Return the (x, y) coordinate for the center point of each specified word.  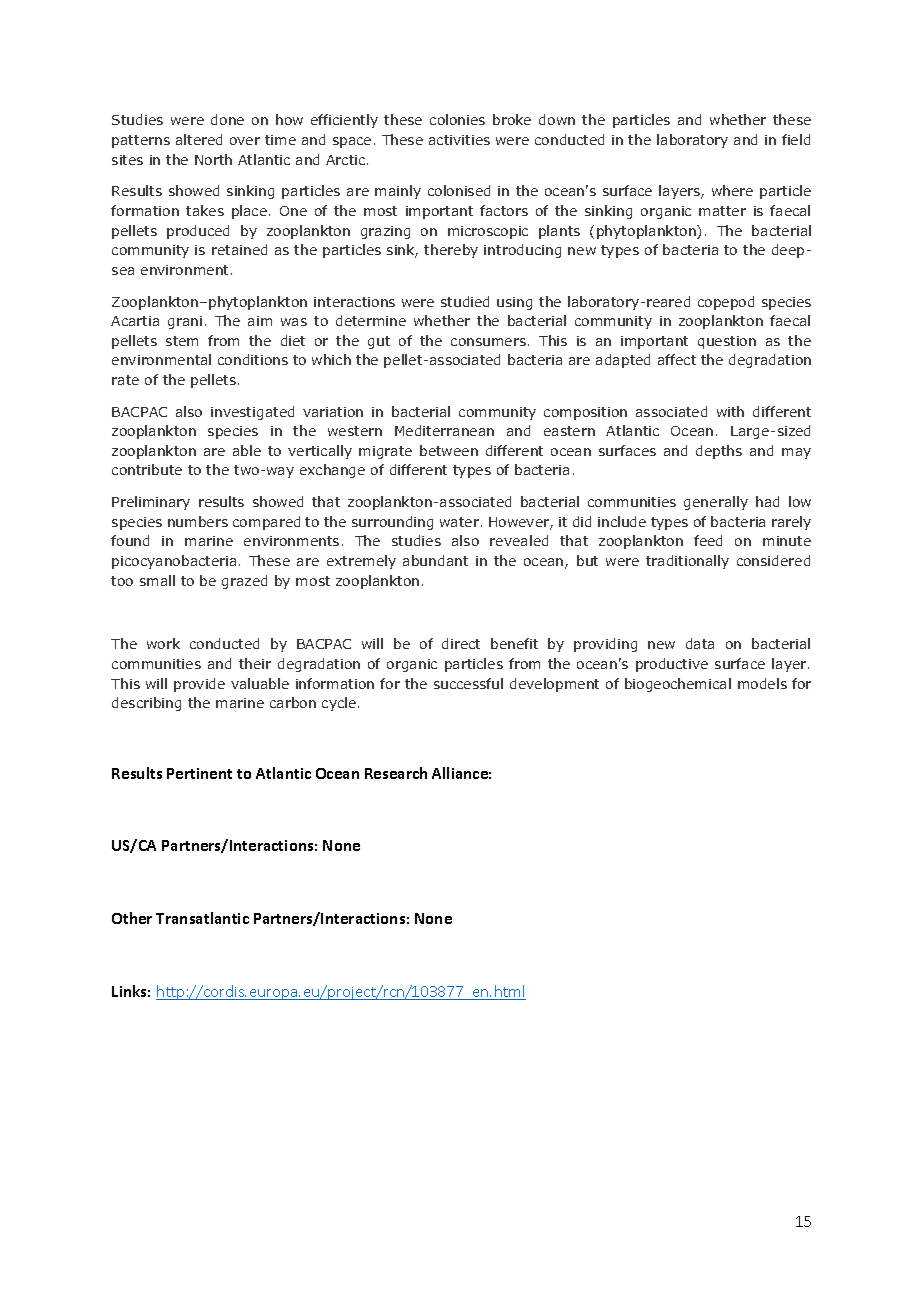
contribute (147, 469)
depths (719, 452)
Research (396, 773)
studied (465, 301)
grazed (244, 582)
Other (132, 918)
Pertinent (199, 773)
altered (199, 139)
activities (459, 140)
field (796, 139)
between (449, 450)
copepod (726, 303)
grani (185, 322)
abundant (435, 560)
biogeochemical (678, 685)
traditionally (687, 562)
